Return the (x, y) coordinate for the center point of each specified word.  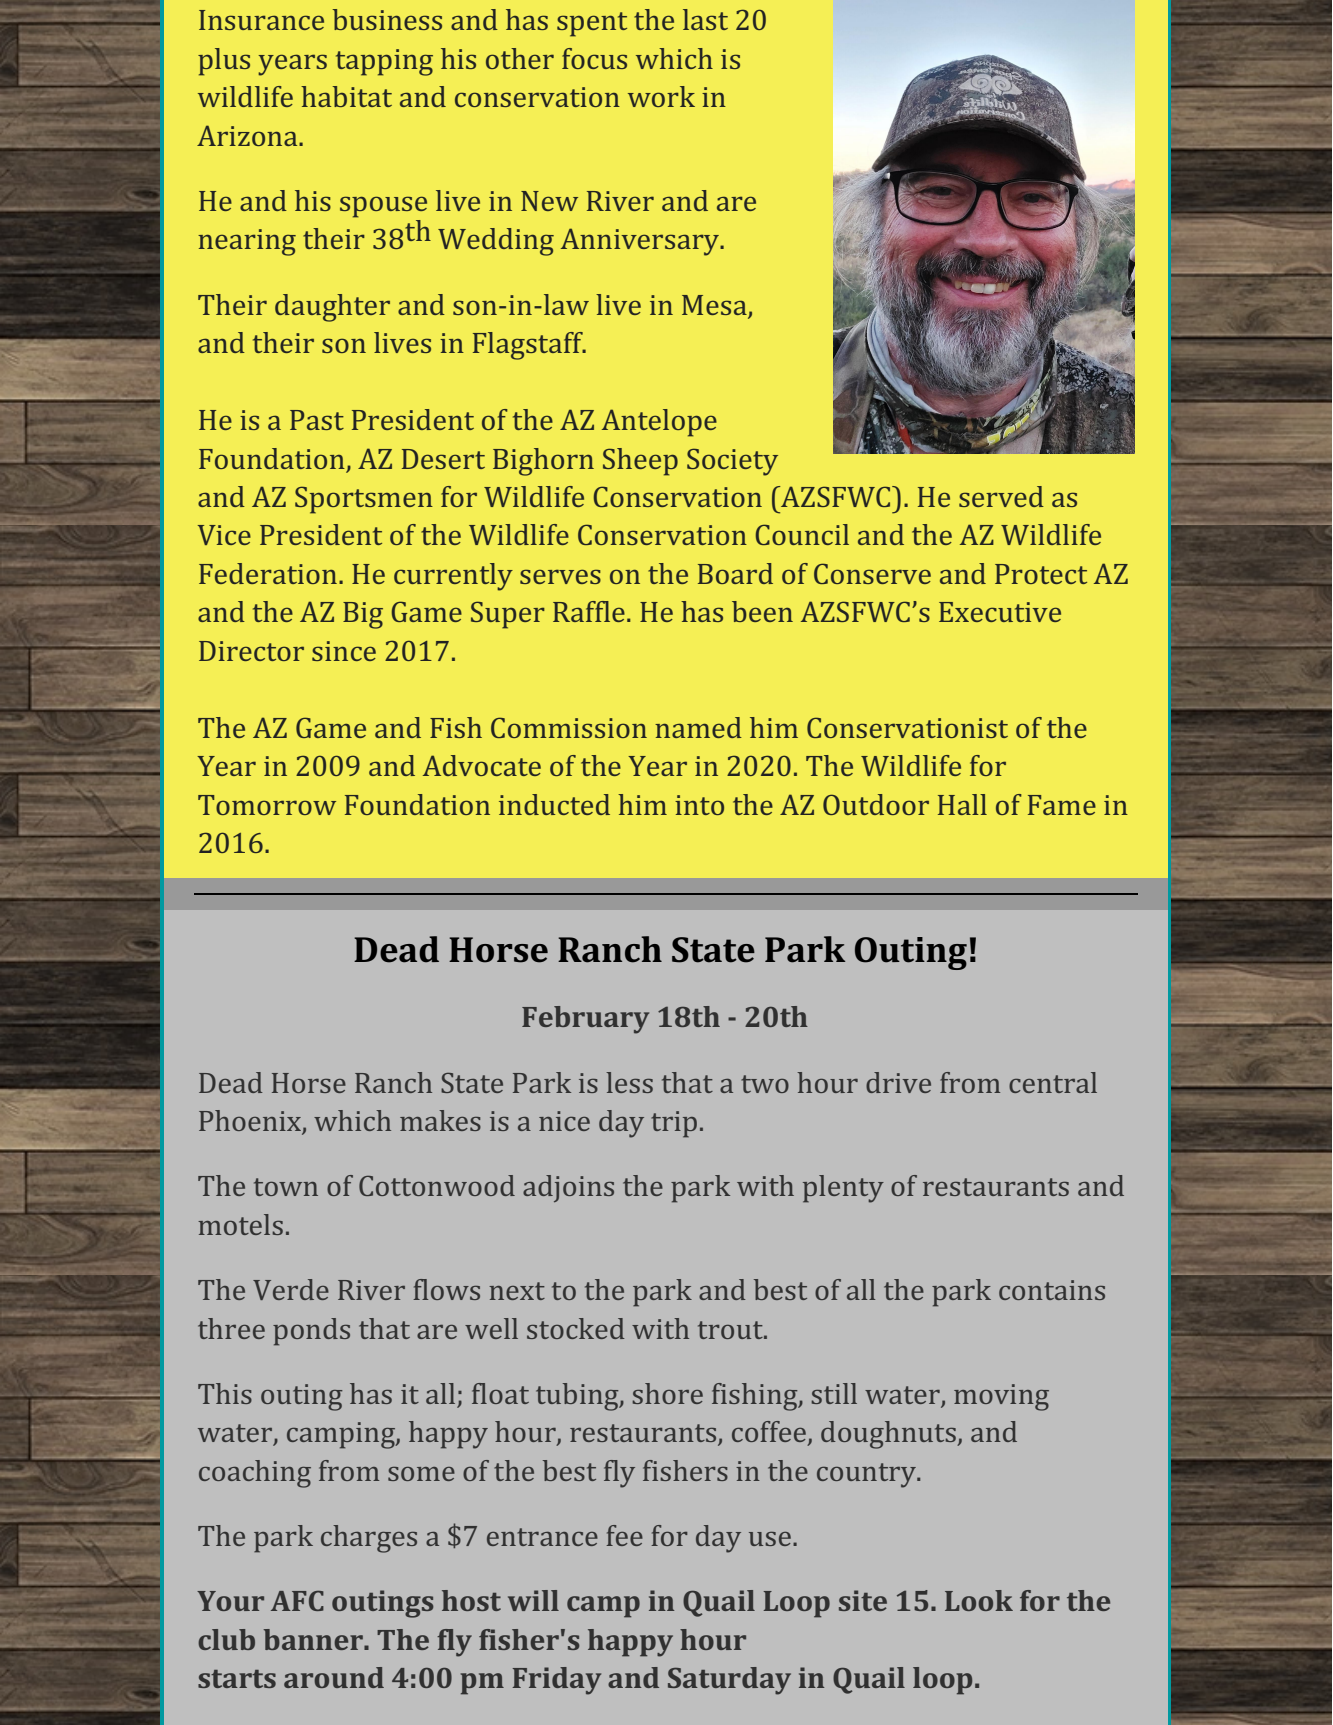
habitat (346, 96)
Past (317, 420)
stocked (576, 1328)
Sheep (640, 462)
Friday (557, 1681)
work (661, 96)
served (1001, 496)
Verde (291, 1289)
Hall (962, 804)
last (705, 19)
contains (1052, 1290)
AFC (297, 1601)
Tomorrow (267, 805)
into (699, 805)
